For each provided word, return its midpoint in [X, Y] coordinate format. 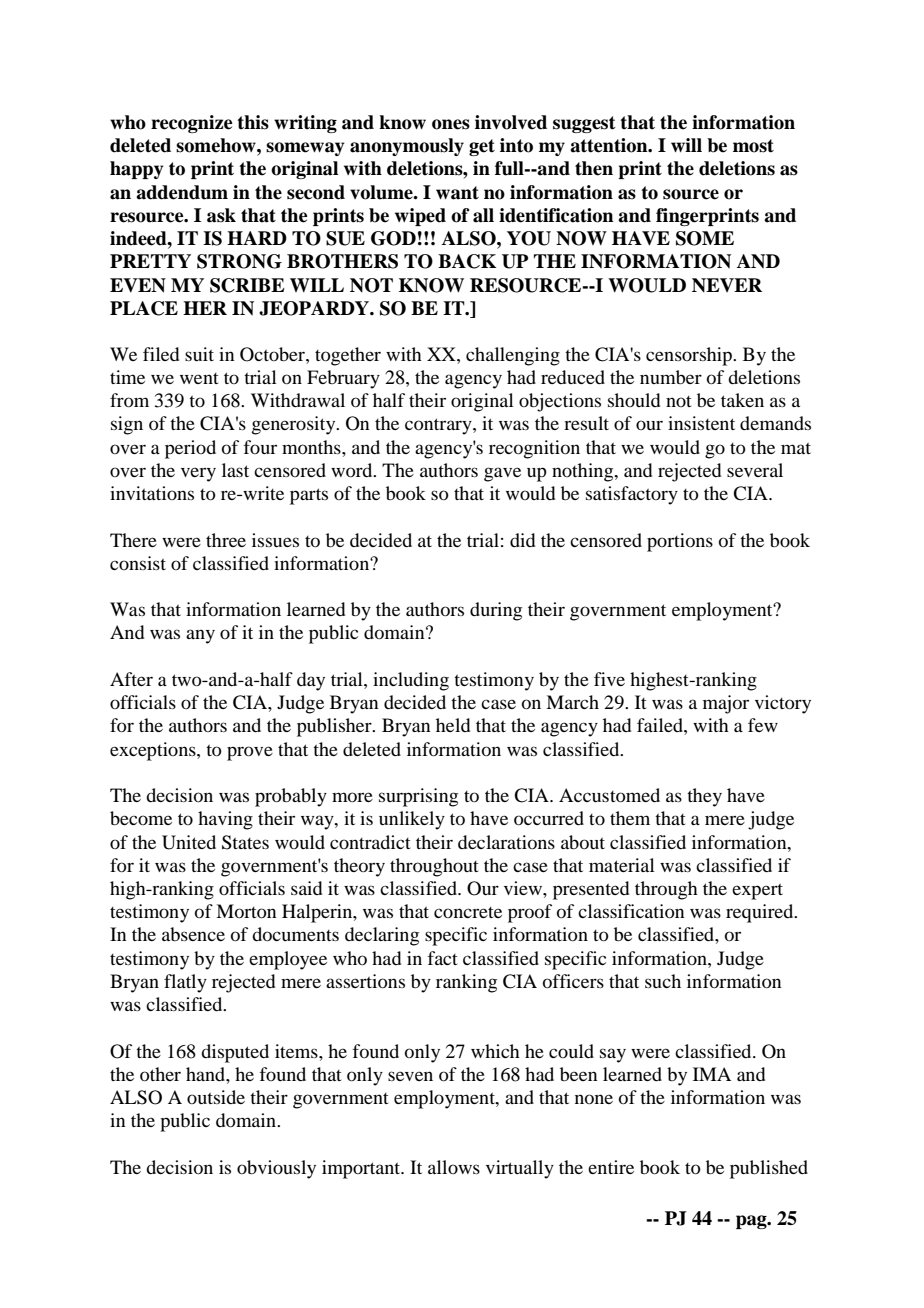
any [200, 636]
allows [454, 1167]
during [496, 611]
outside [216, 1097]
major [726, 704]
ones [451, 124]
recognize [192, 124]
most [753, 146]
